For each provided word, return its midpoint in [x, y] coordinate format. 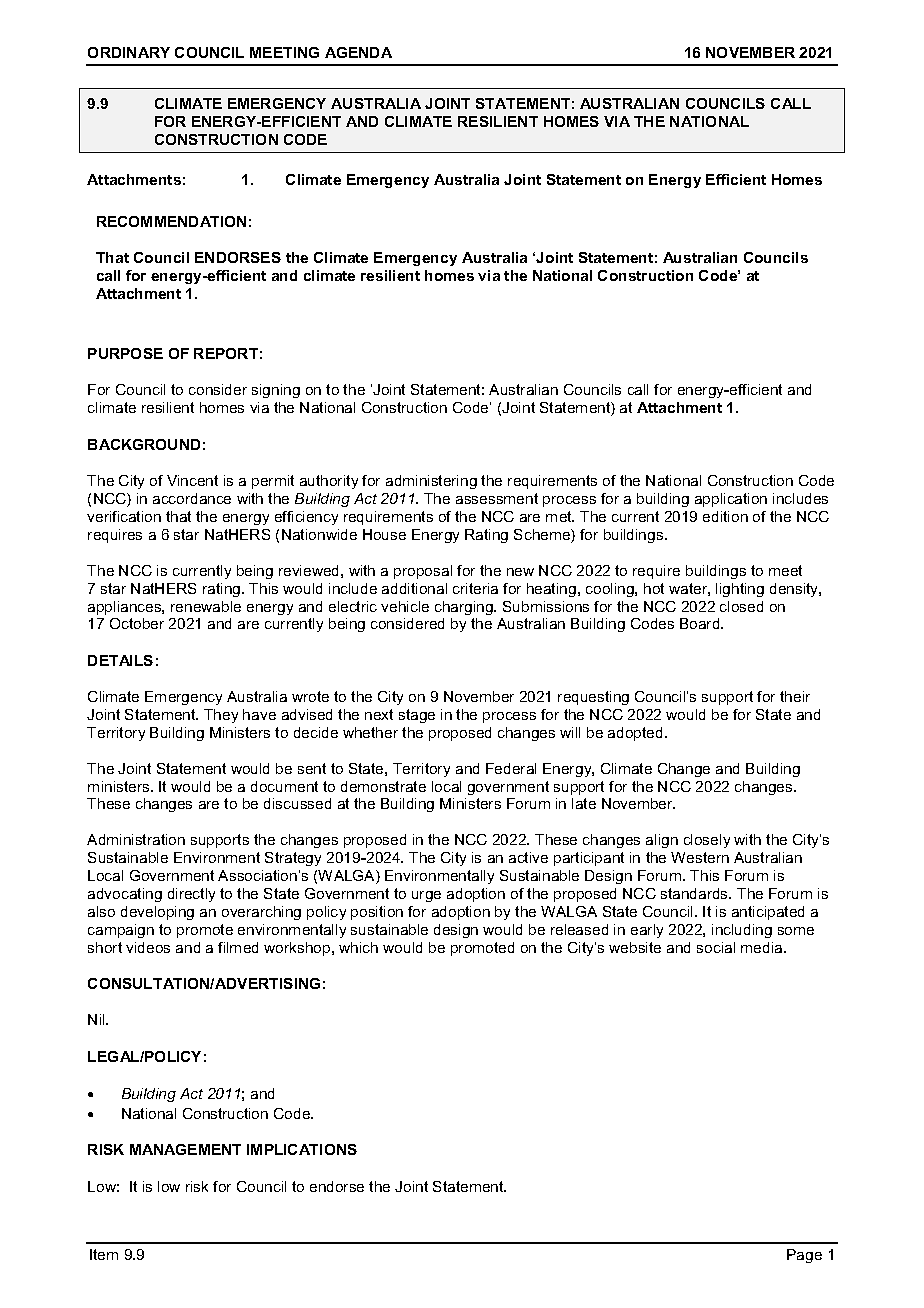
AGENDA [358, 52]
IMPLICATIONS [302, 1149]
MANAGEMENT [185, 1149]
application [731, 500]
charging [465, 608]
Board [701, 623]
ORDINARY [129, 52]
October [137, 623]
